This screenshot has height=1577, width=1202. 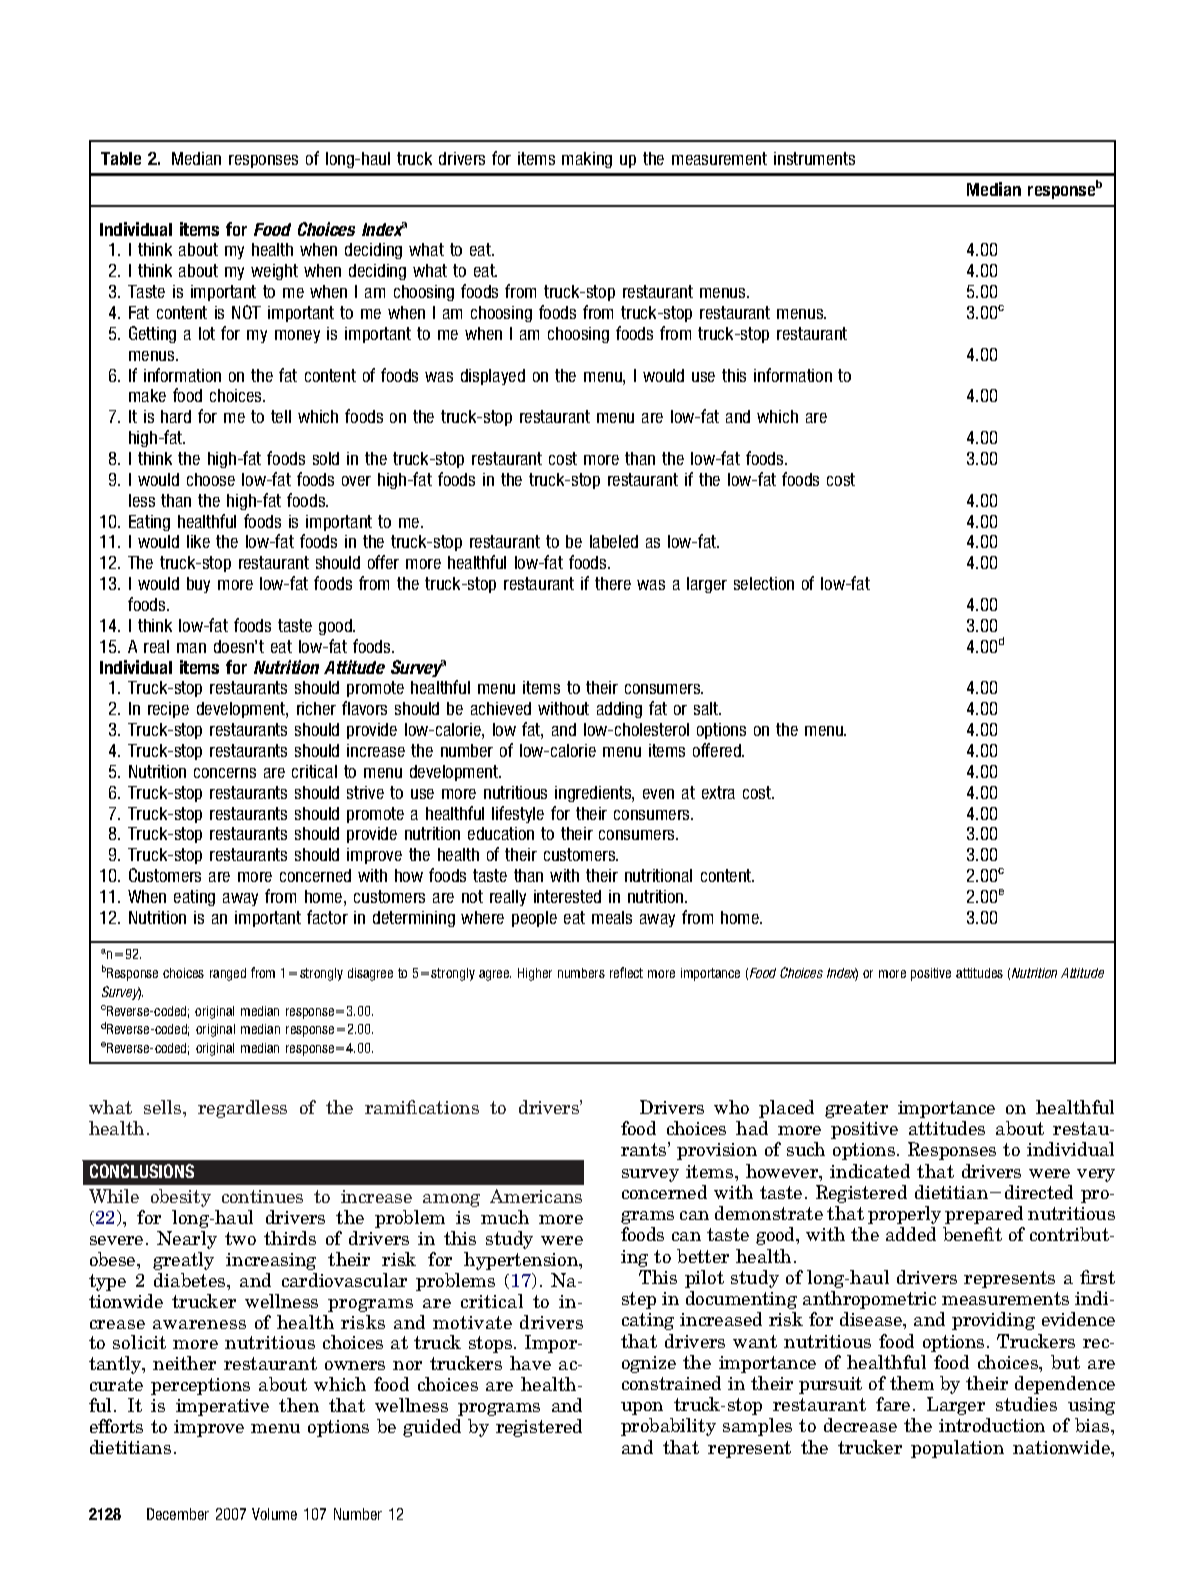 What do you see at coordinates (668, 1427) in the screenshot?
I see `probability` at bounding box center [668, 1427].
